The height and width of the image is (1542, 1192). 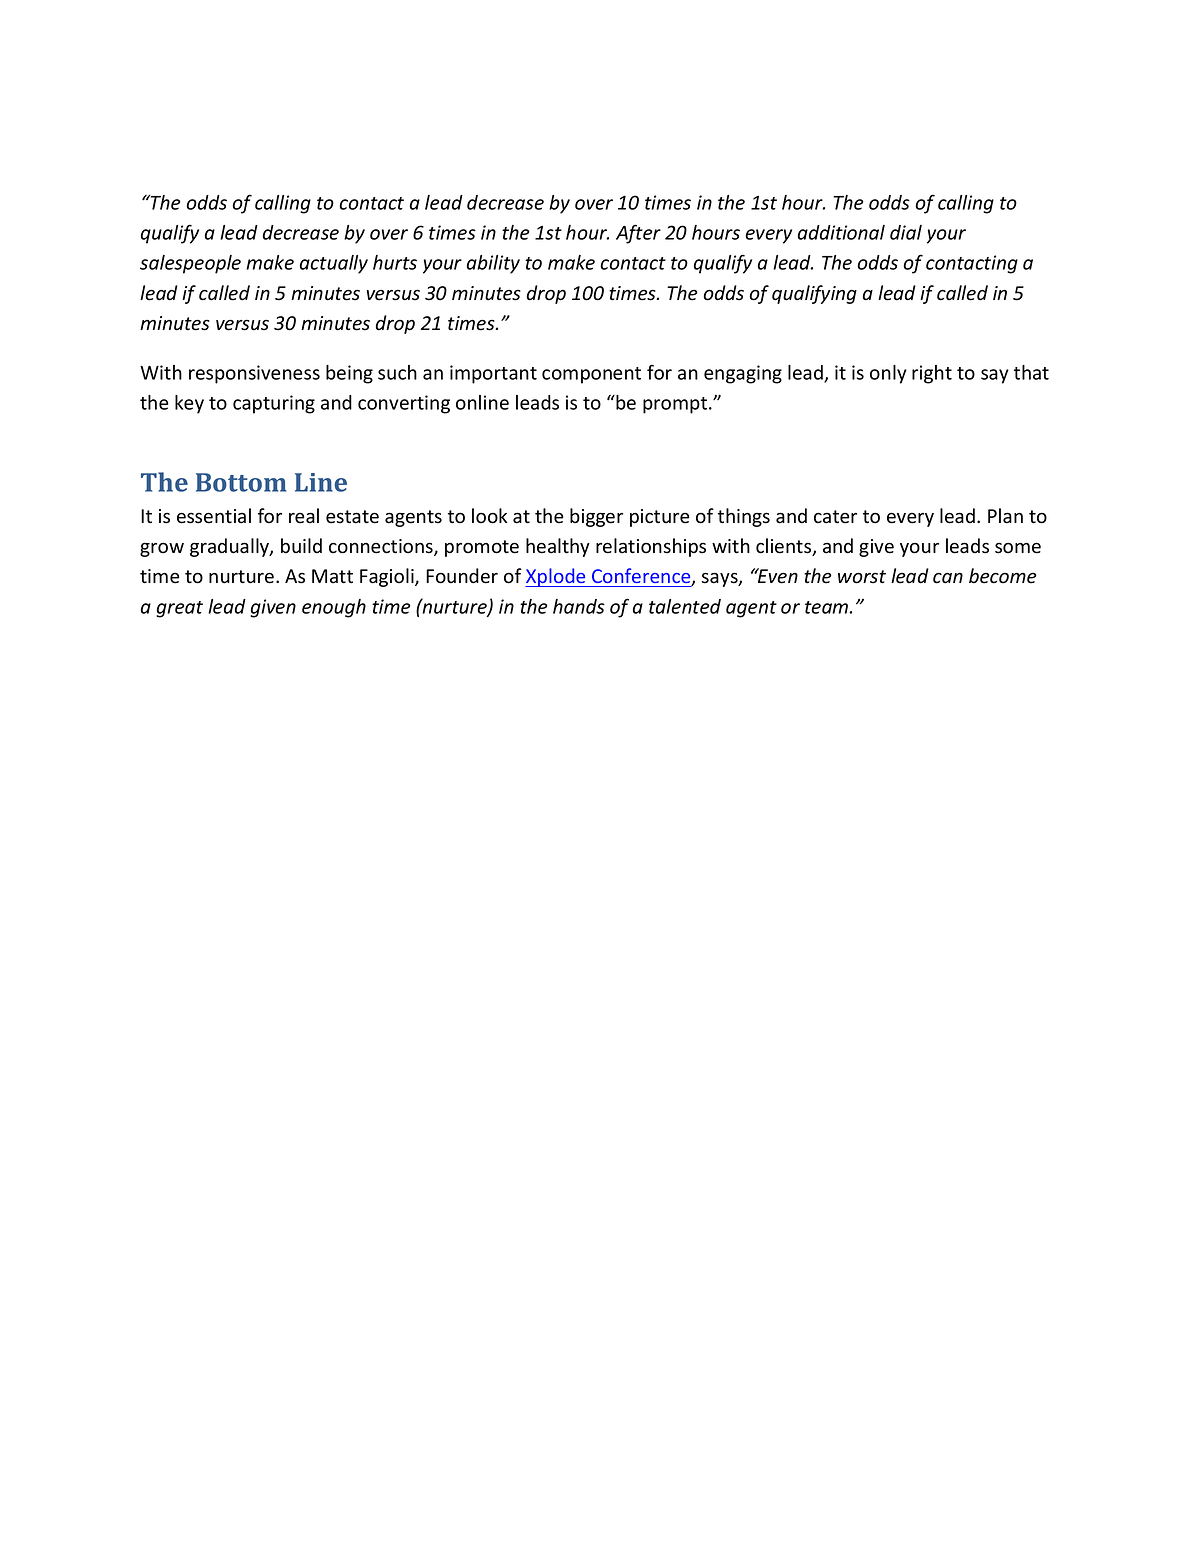 I want to click on hands, so click(x=579, y=606).
